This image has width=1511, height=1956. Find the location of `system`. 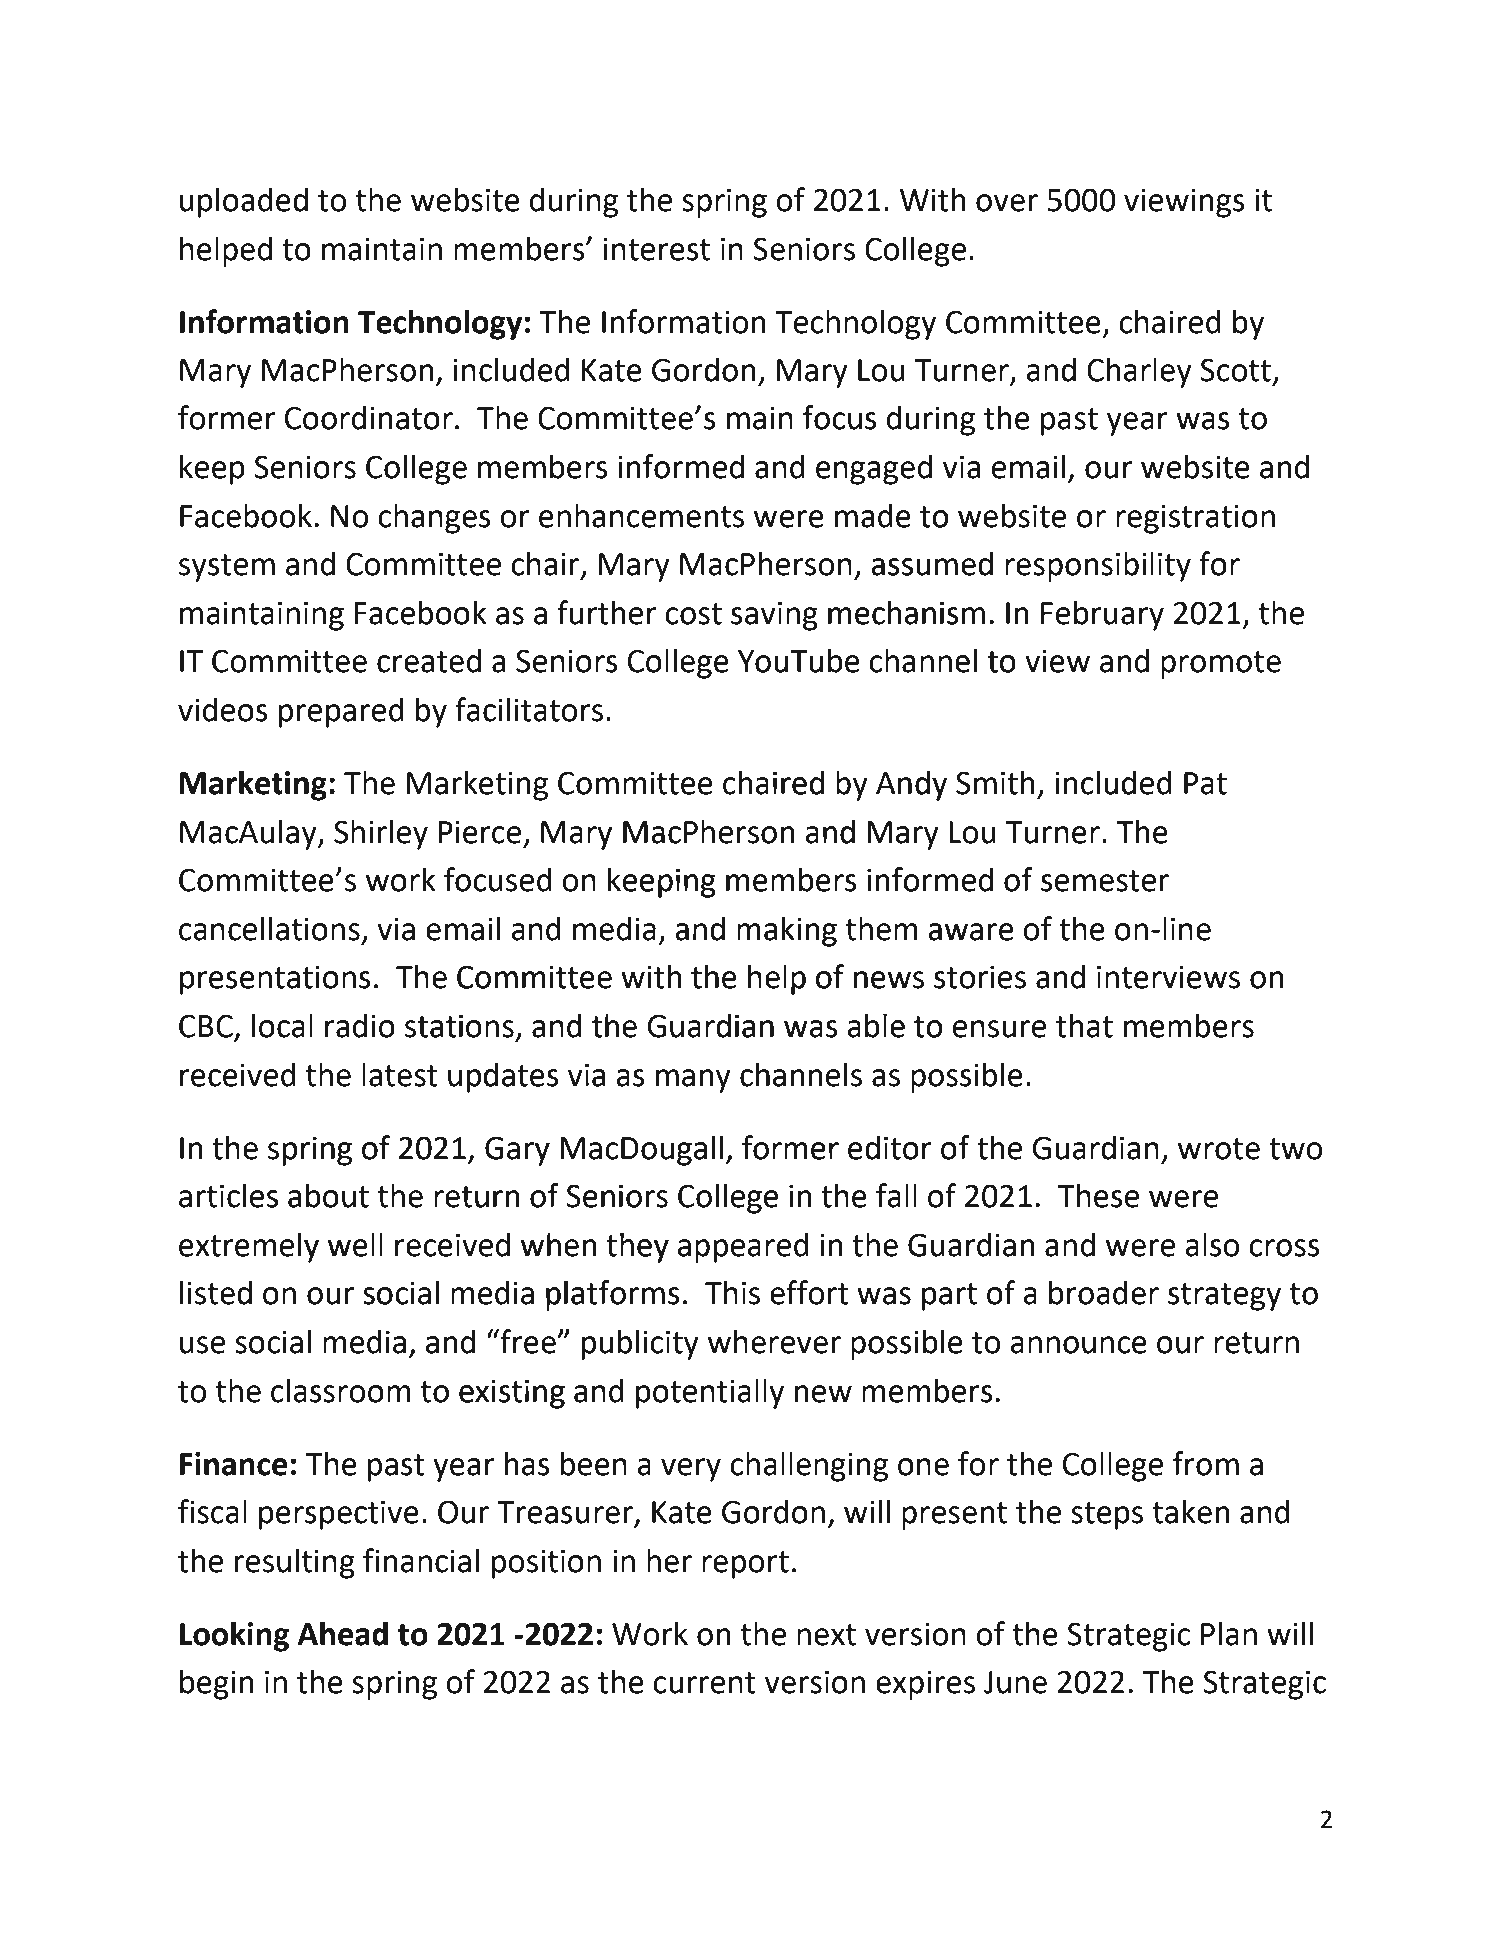

system is located at coordinates (227, 568).
